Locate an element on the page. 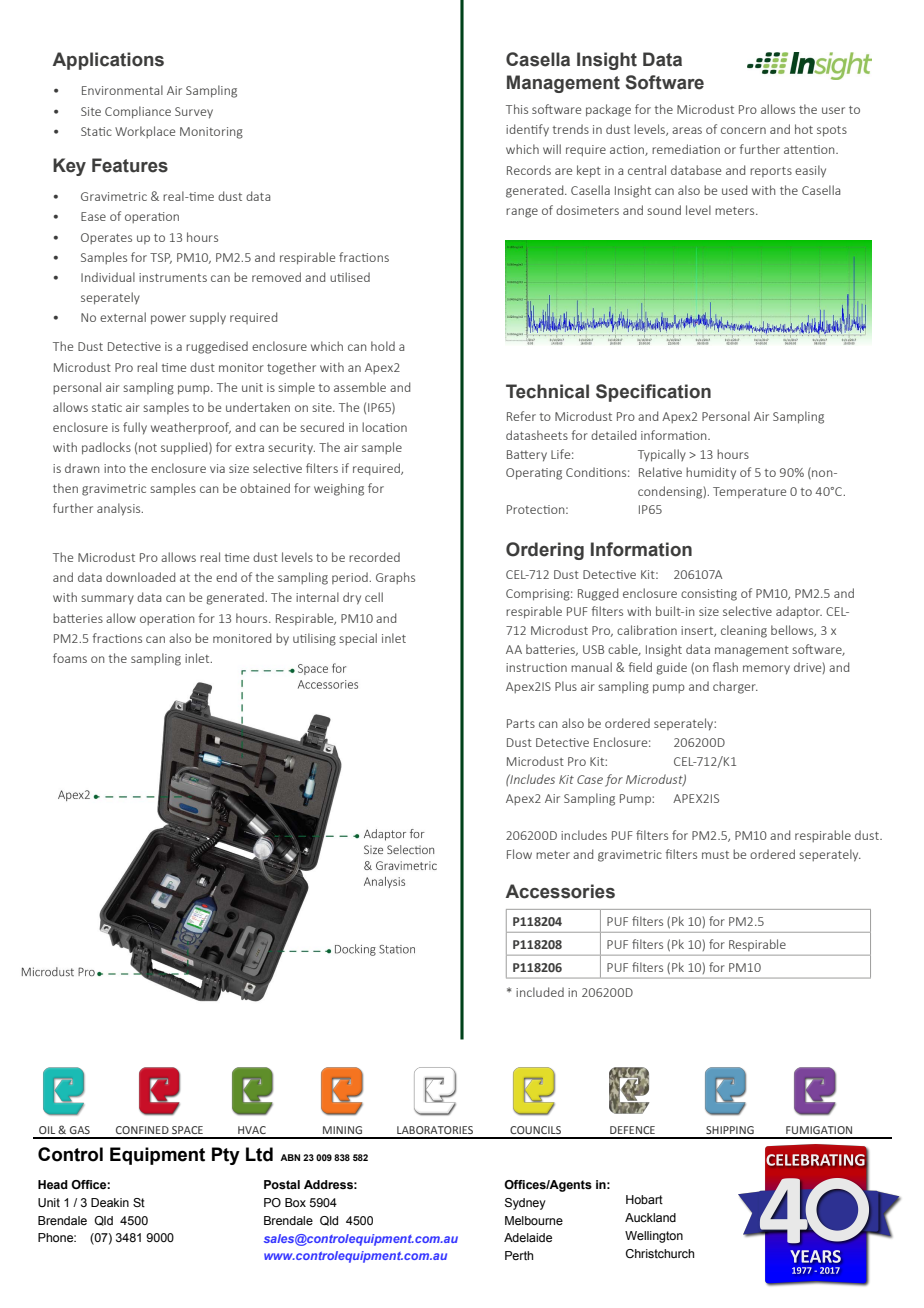 This page has width=924, height=1308. Deakin is located at coordinates (110, 1202).
